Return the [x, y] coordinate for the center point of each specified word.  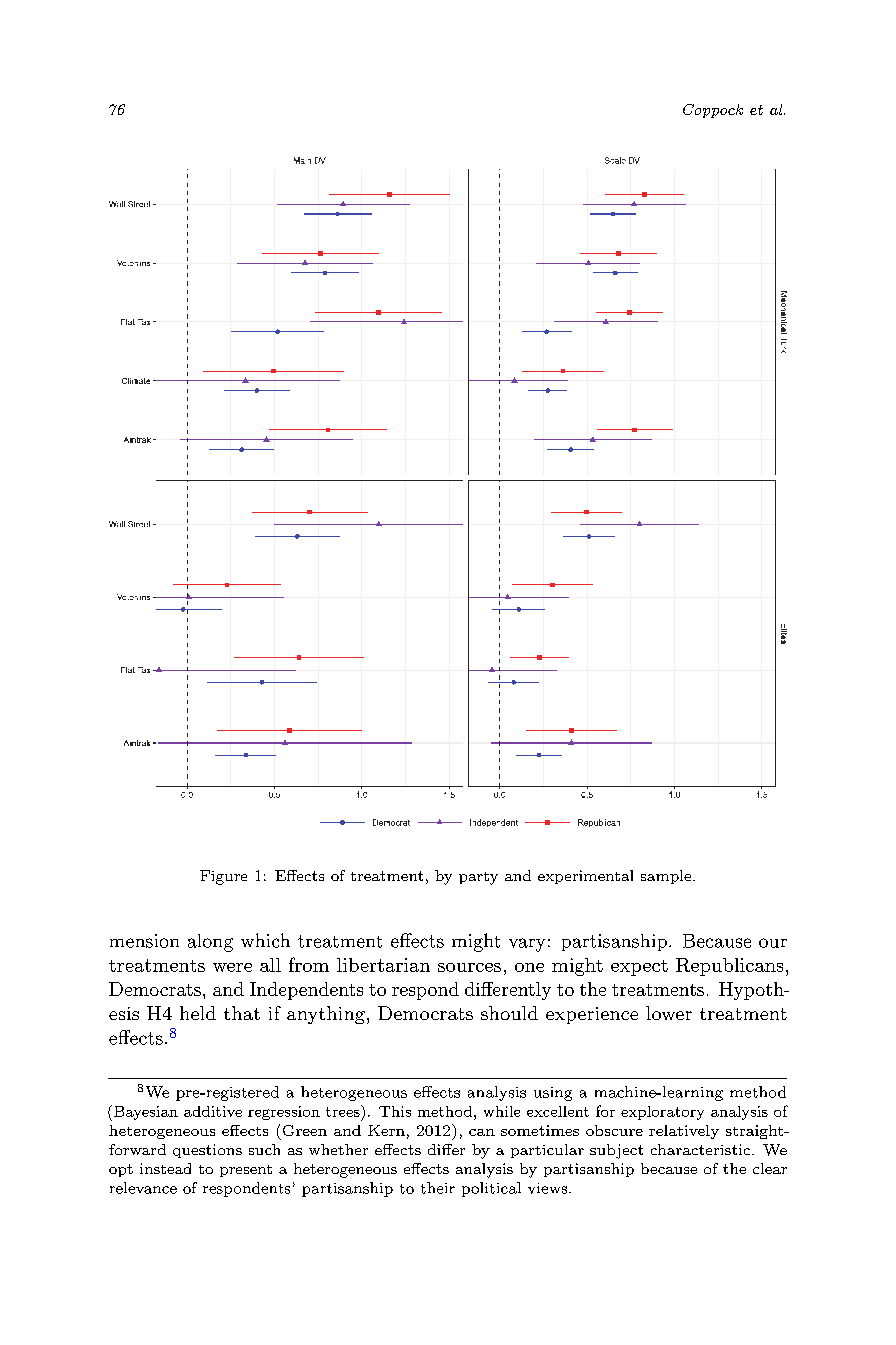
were [232, 967]
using [553, 1094]
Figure [223, 877]
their [438, 1188]
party [478, 878]
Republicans [729, 967]
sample [666, 877]
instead [165, 1168]
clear [770, 1168]
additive [213, 1111]
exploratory [662, 1113]
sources [469, 967]
